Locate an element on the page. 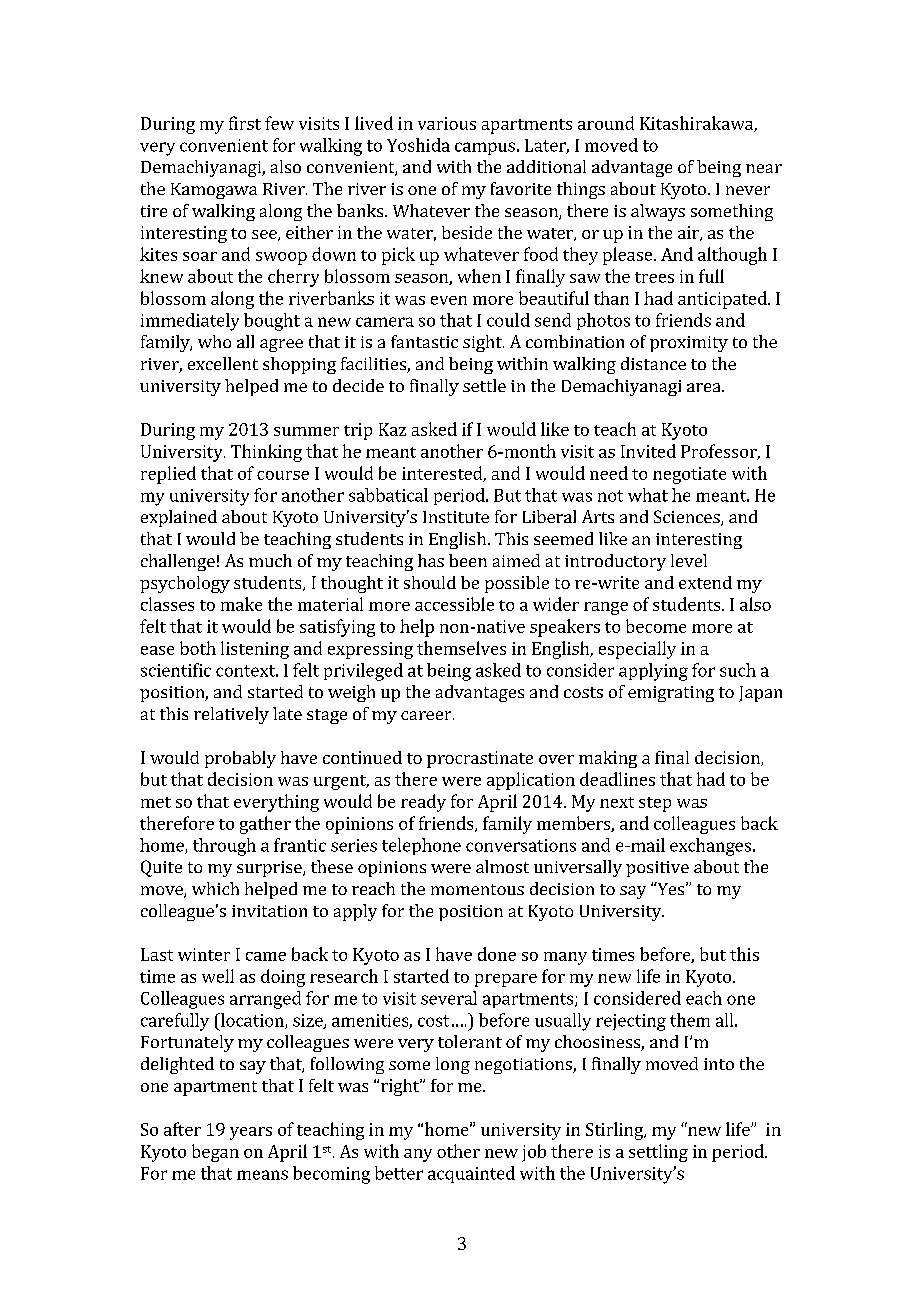  momentous is located at coordinates (477, 889).
